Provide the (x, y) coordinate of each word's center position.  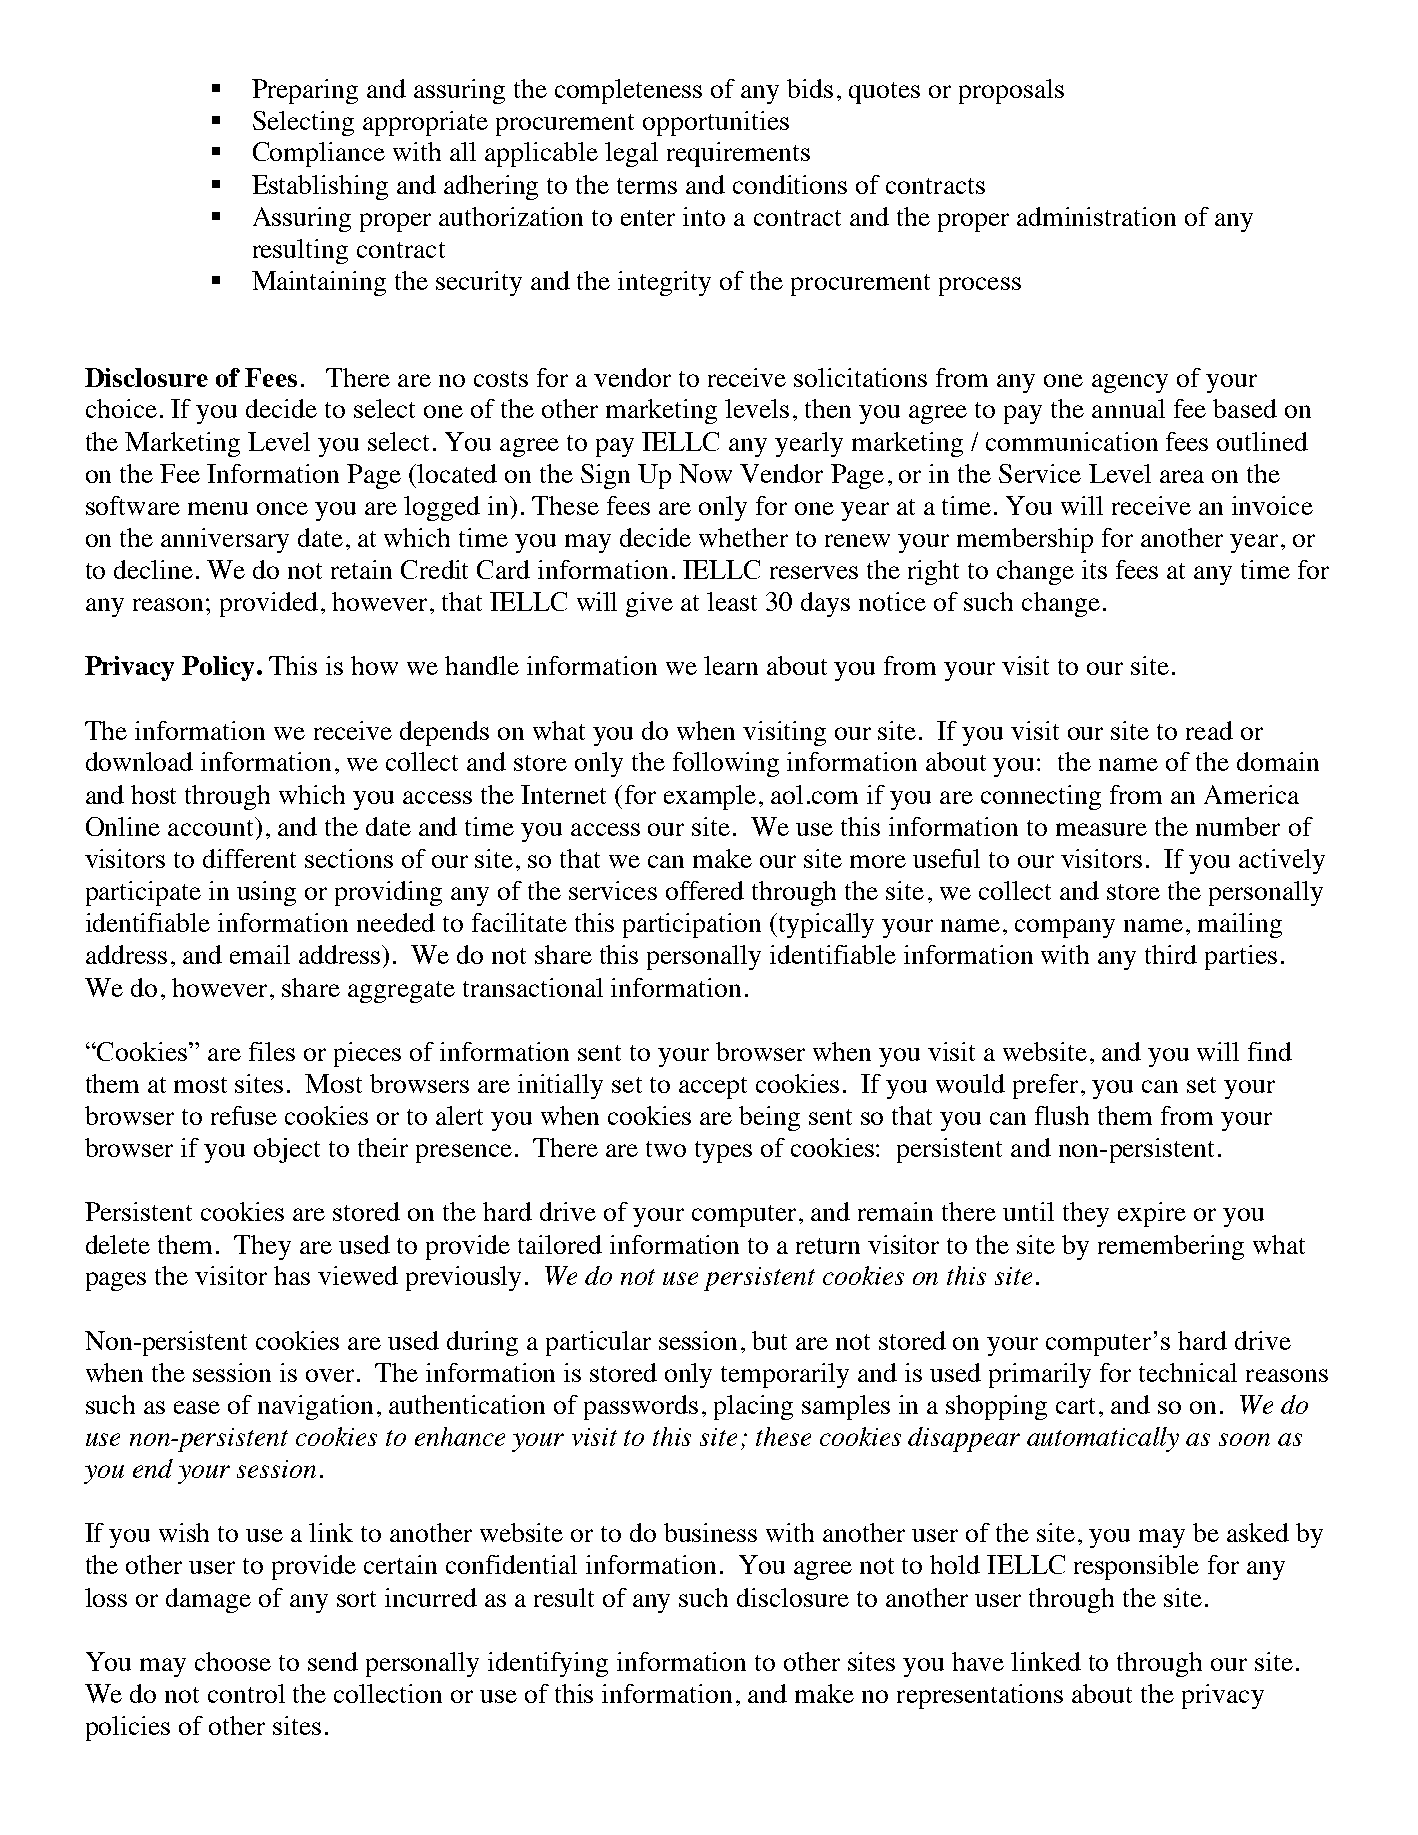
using (266, 893)
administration (1096, 216)
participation (692, 925)
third (1171, 954)
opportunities (716, 123)
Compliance (319, 154)
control (246, 1693)
